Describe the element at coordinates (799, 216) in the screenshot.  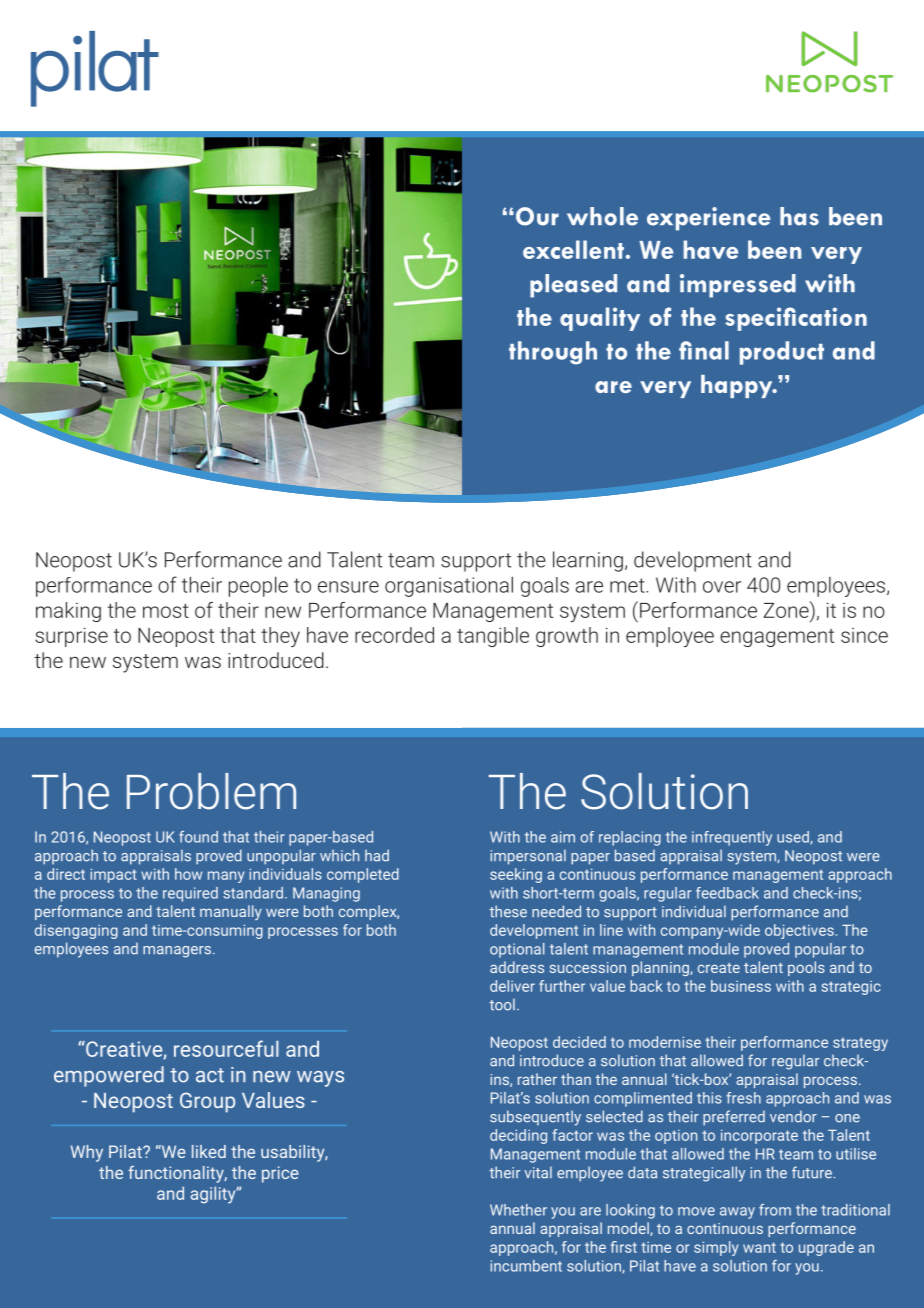
I see `has` at that location.
